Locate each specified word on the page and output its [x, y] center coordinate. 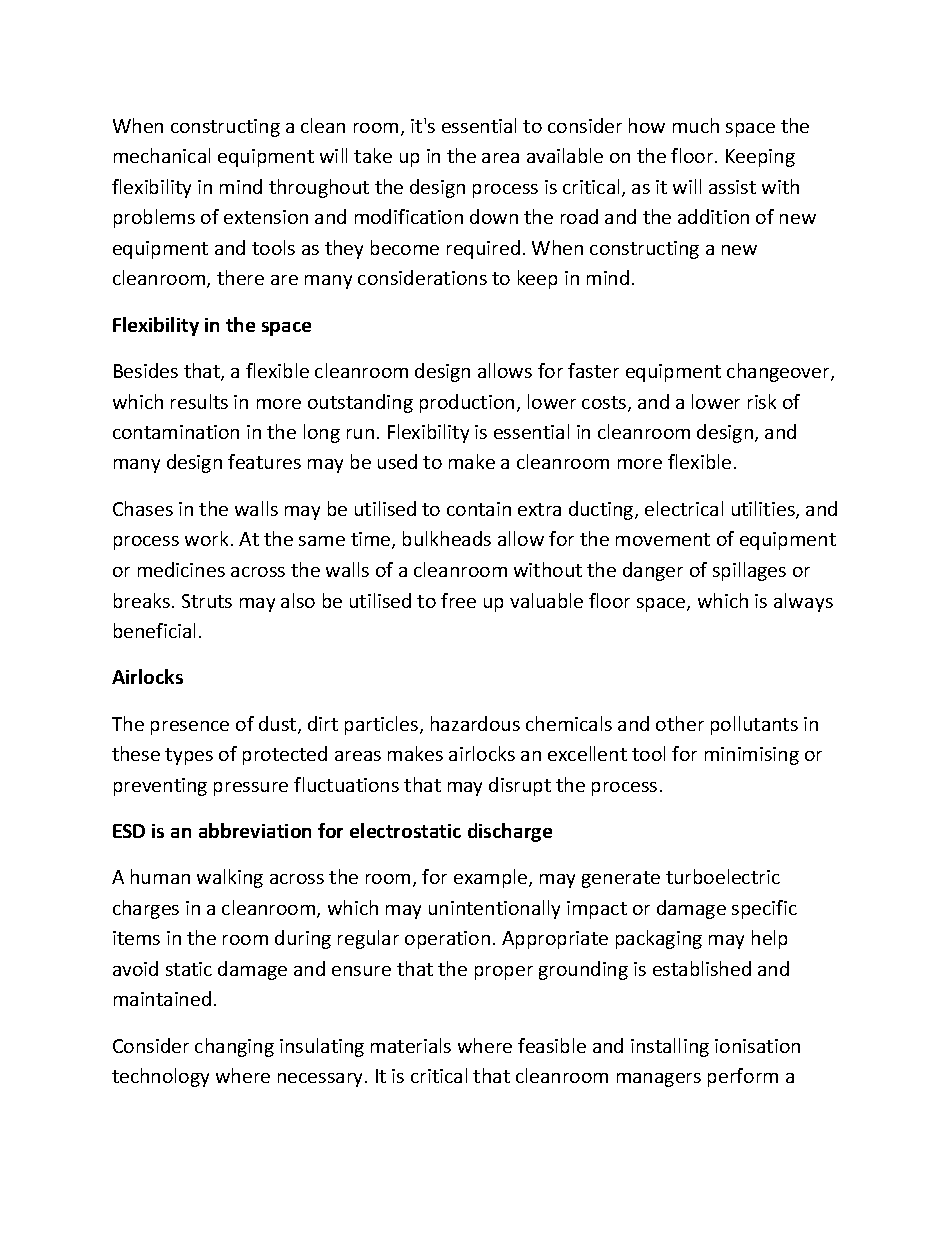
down [494, 216]
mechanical [162, 155]
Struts [207, 601]
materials [411, 1045]
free [458, 600]
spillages [749, 571]
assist [732, 187]
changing [234, 1047]
